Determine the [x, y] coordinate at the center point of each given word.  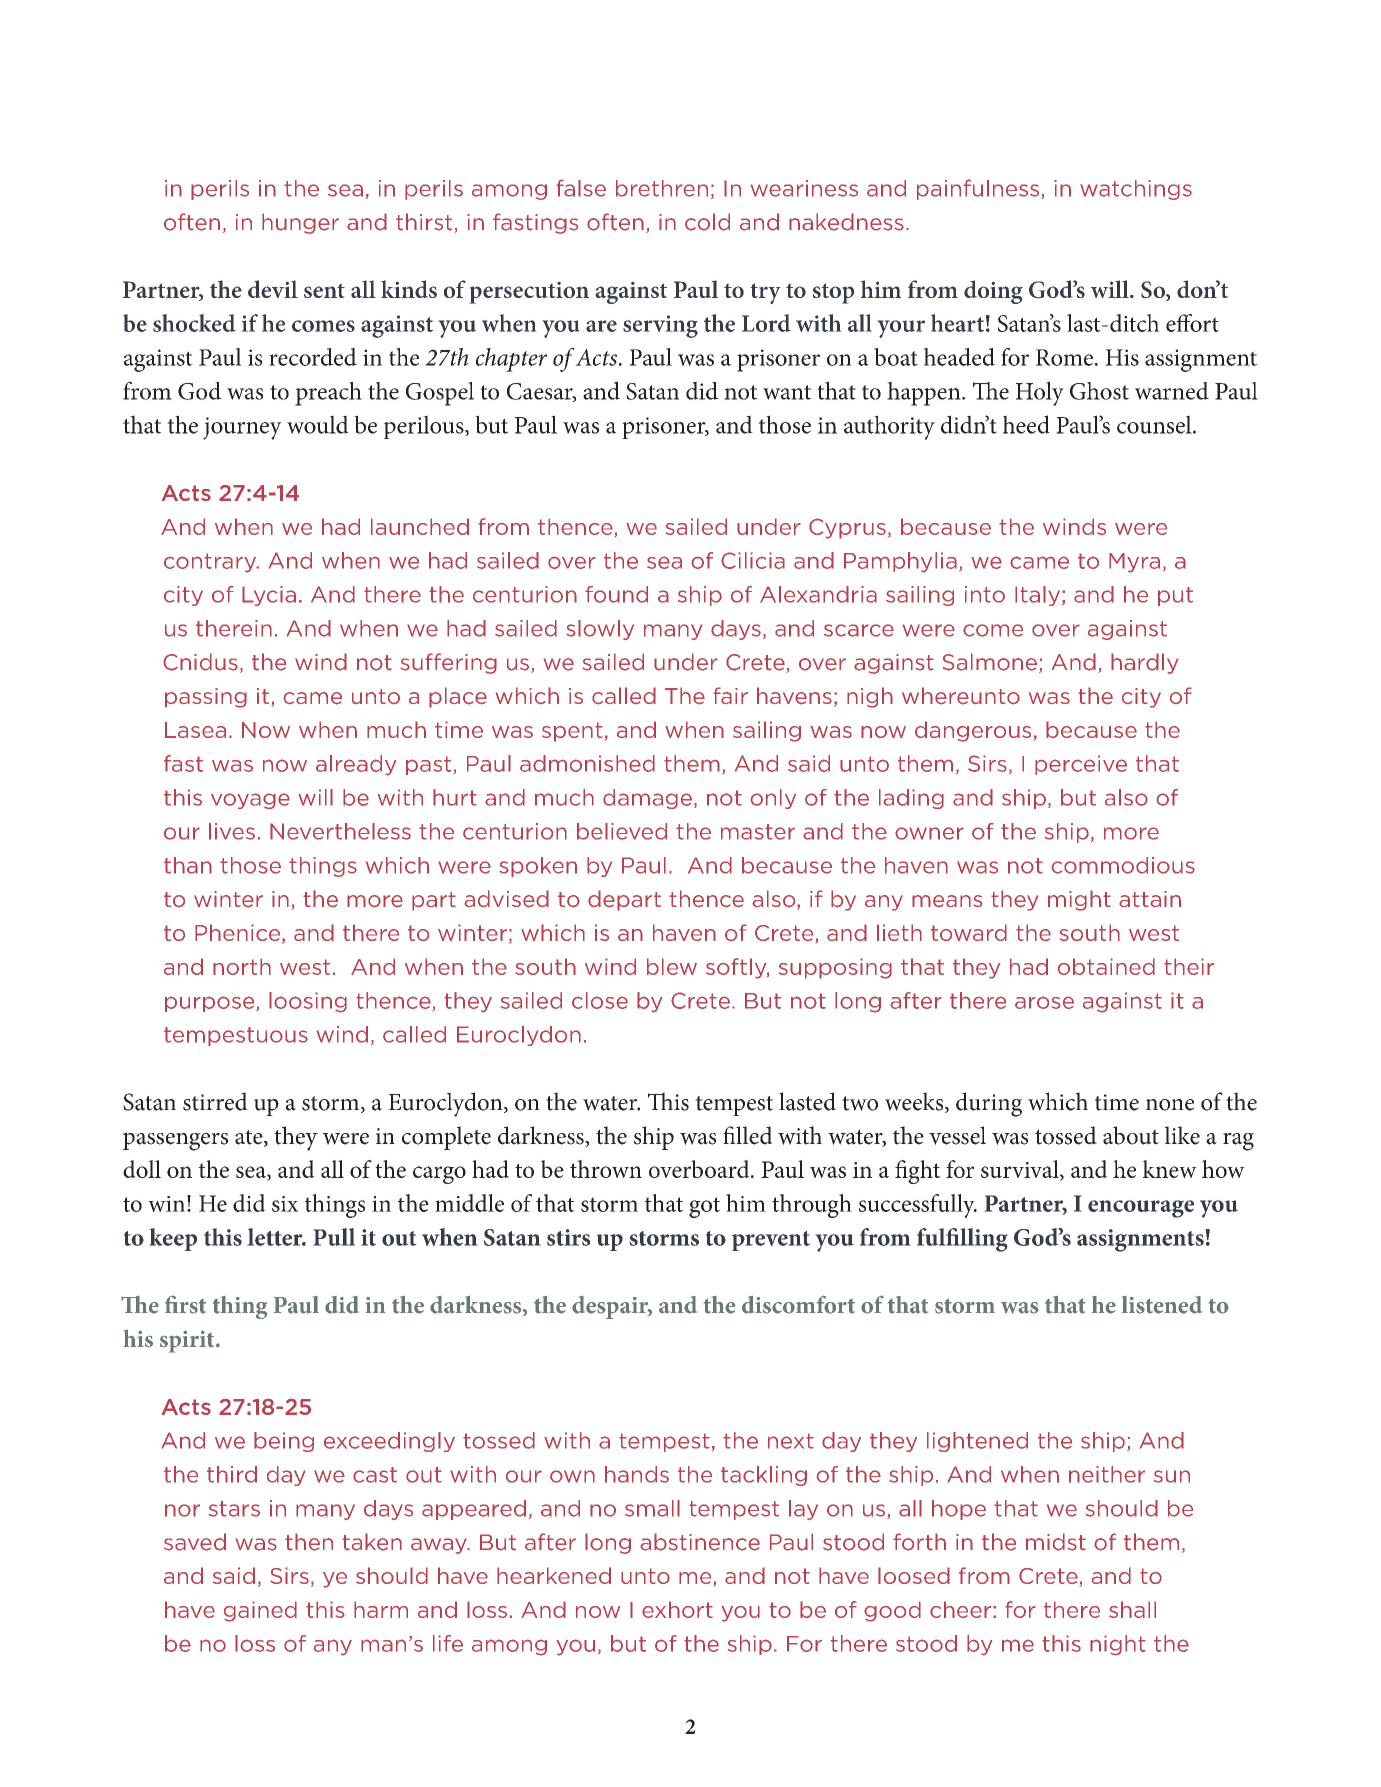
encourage [1141, 1209]
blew [672, 966]
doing [993, 292]
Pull [334, 1237]
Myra [1134, 563]
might [1079, 900]
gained [260, 1611]
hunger [300, 223]
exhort [677, 1609]
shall [1132, 1609]
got [704, 1207]
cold [707, 222]
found [616, 594]
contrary [211, 563]
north [242, 966]
